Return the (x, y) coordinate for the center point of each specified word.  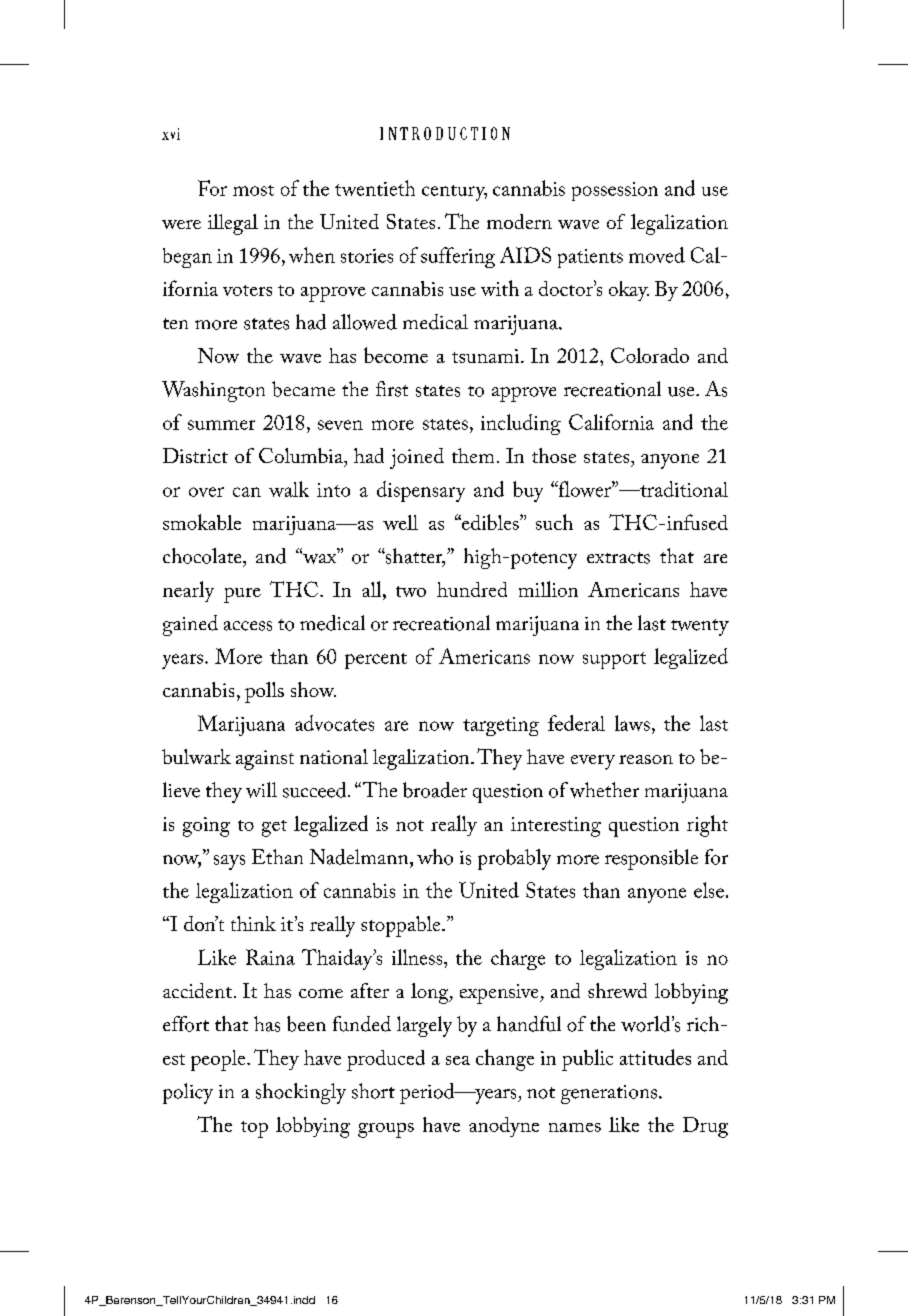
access (248, 626)
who (435, 857)
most (253, 190)
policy (188, 1093)
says (229, 862)
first (392, 389)
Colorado (650, 355)
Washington (213, 391)
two (411, 591)
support (614, 660)
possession (615, 191)
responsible (651, 859)
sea (458, 1060)
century (454, 193)
